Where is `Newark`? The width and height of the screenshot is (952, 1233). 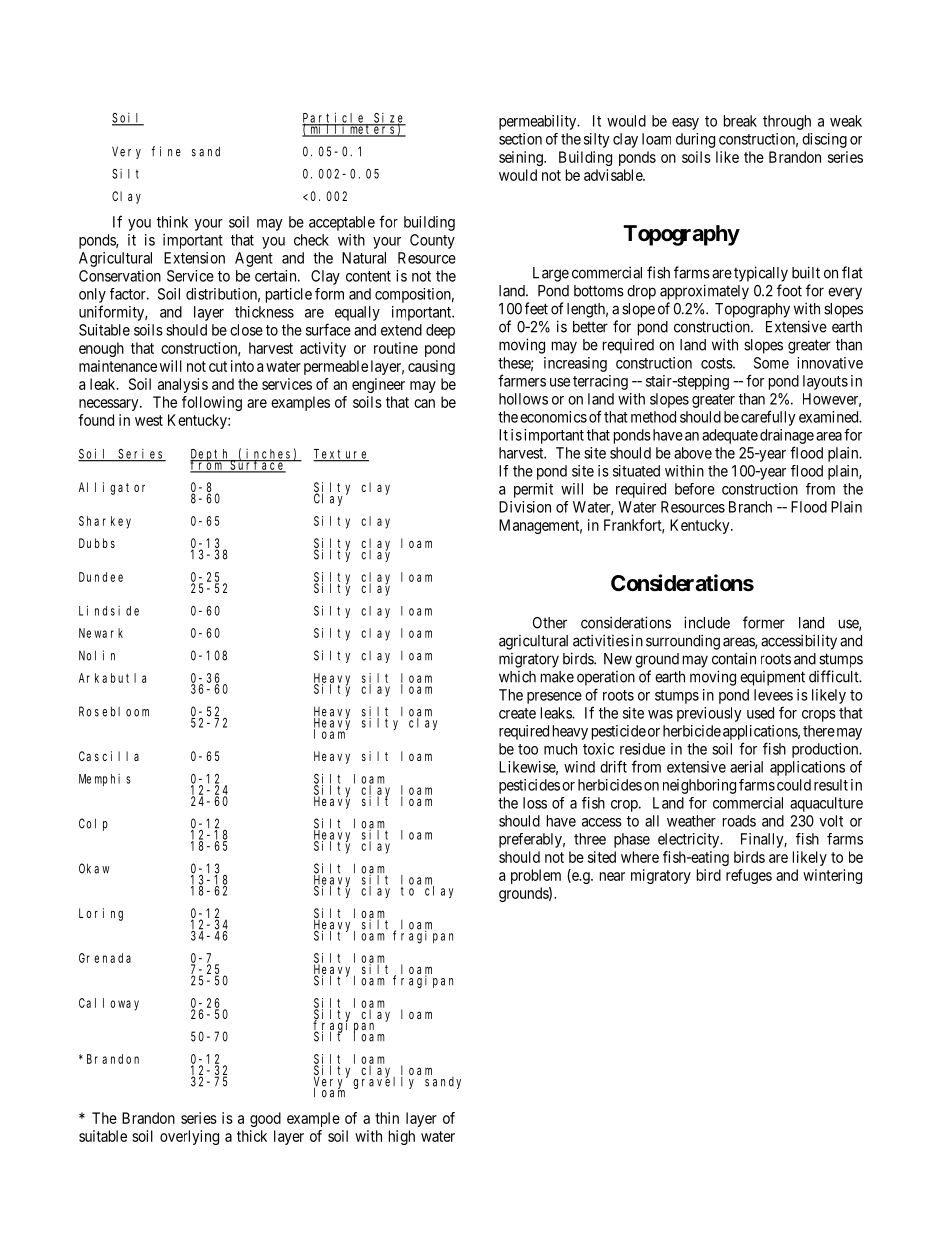 Newark is located at coordinates (101, 633).
